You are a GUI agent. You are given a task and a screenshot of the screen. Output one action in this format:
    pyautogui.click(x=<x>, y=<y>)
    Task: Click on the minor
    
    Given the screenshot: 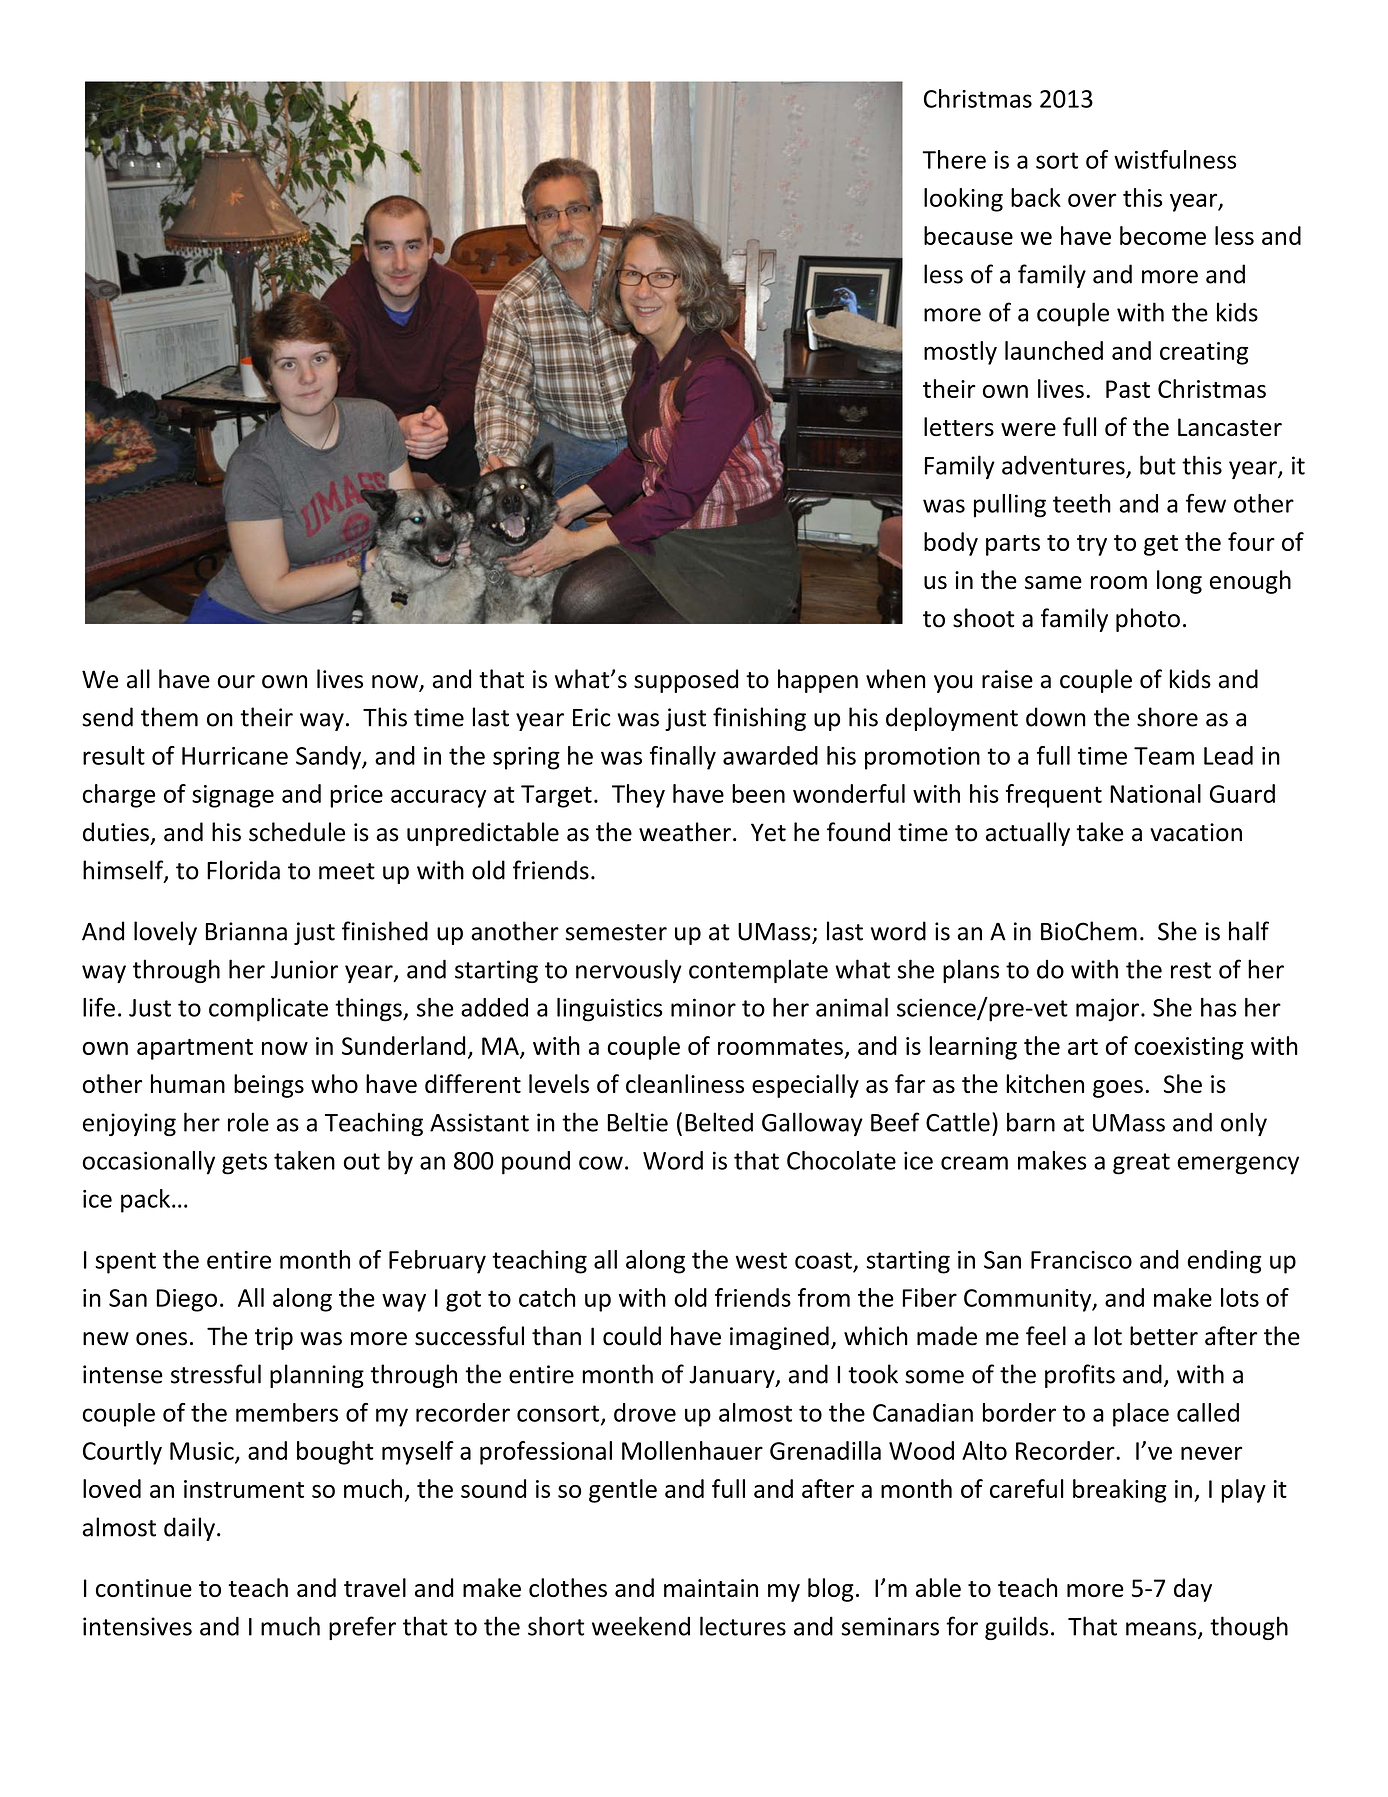 What is the action you would take?
    pyautogui.click(x=703, y=1007)
